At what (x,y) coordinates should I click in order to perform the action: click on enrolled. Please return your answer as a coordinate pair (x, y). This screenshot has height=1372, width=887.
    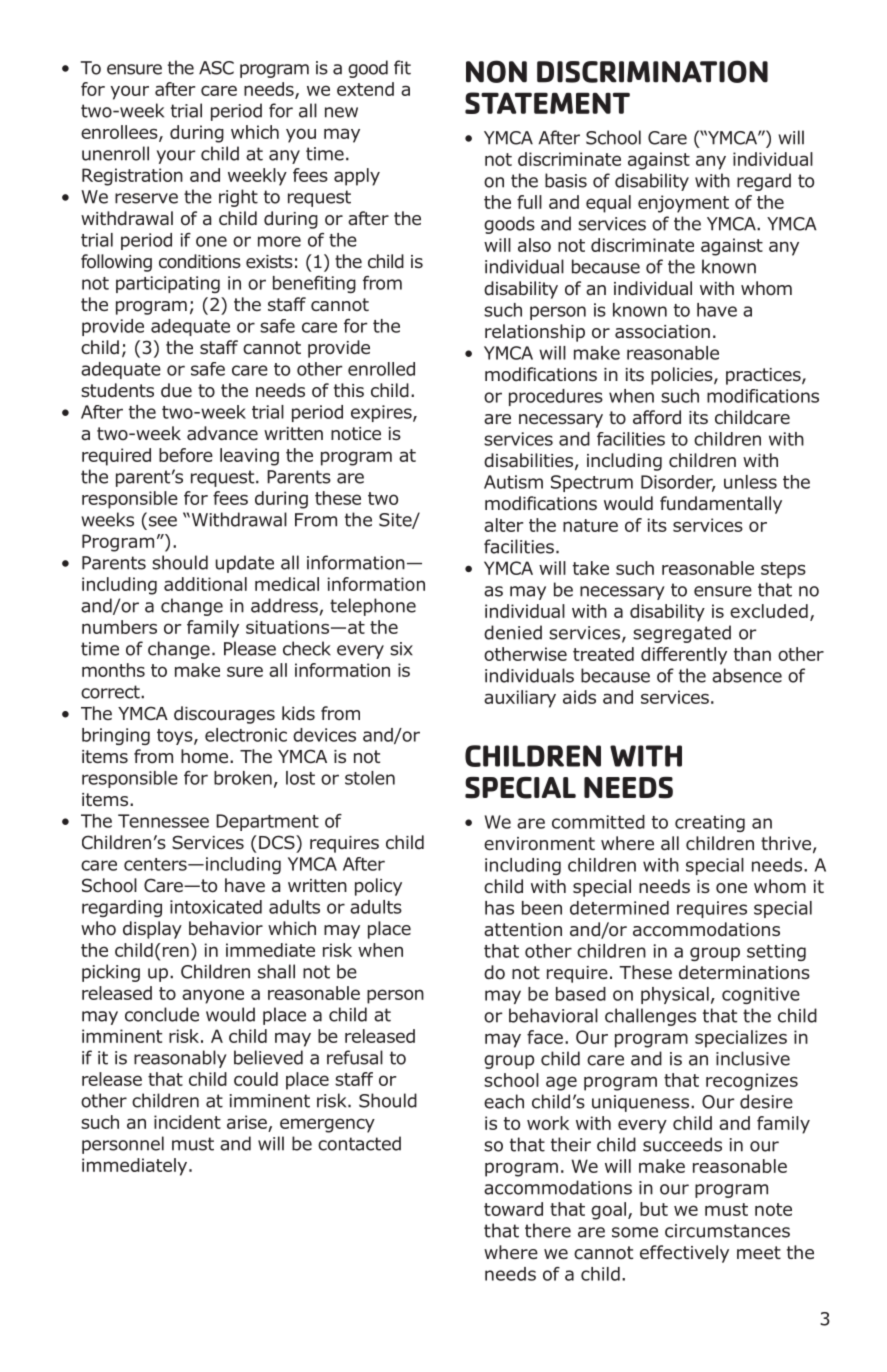
    Looking at the image, I should click on (381, 369).
